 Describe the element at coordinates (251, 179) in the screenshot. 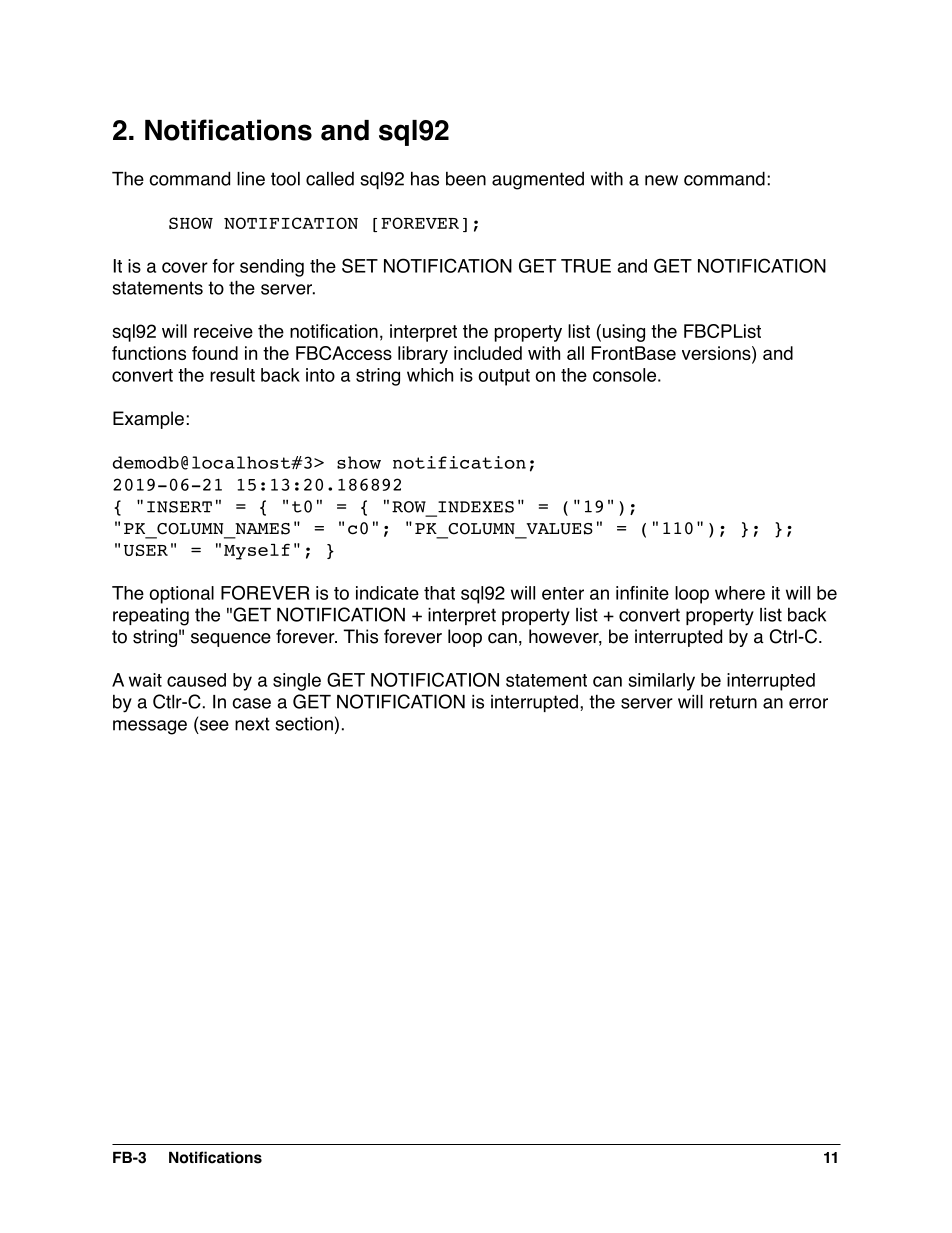

I see `line` at that location.
